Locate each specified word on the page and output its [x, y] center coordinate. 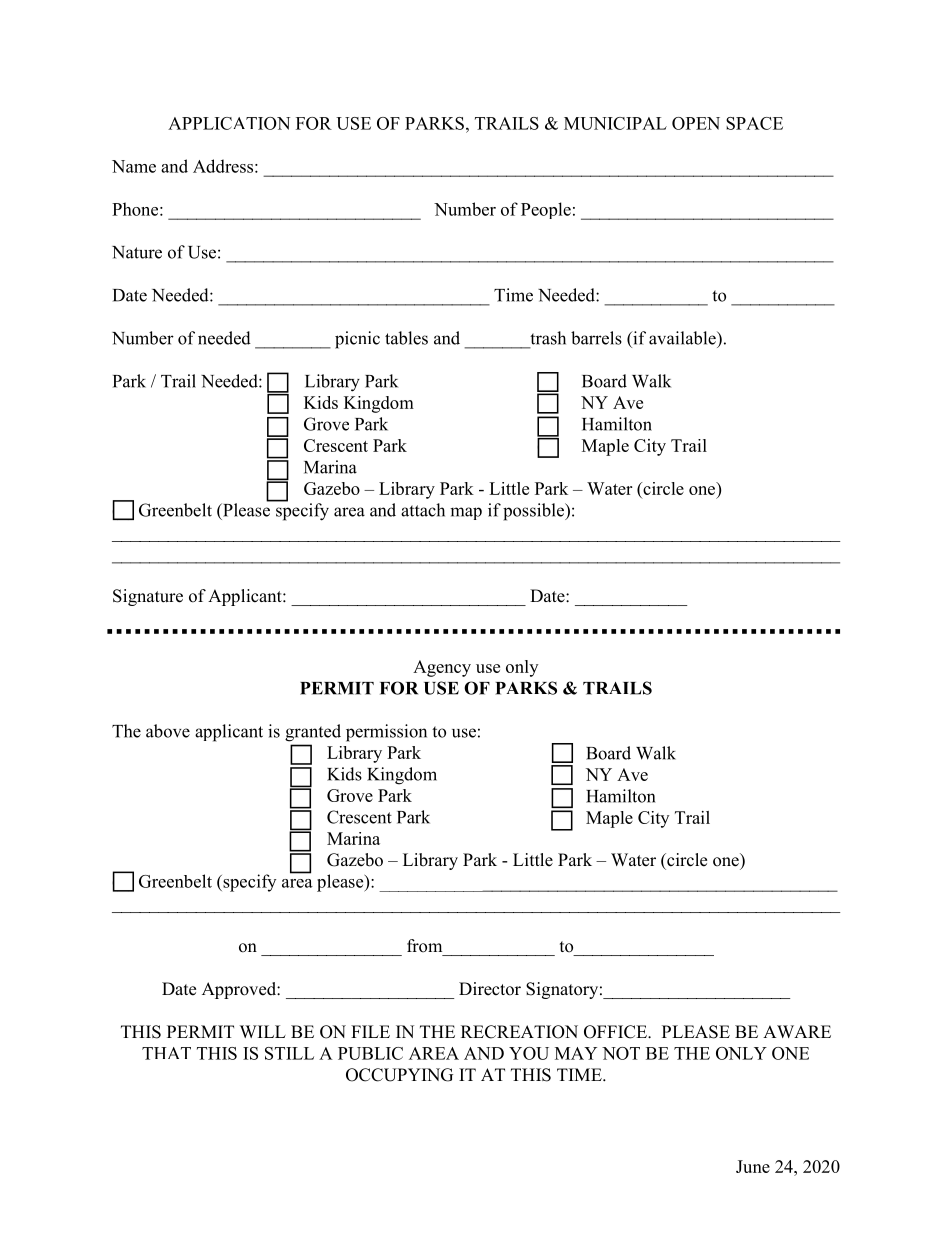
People [546, 210]
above [168, 731]
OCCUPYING [399, 1075]
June [753, 1166]
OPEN [696, 123]
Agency [442, 668]
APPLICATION [229, 123]
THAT [166, 1053]
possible [534, 512]
